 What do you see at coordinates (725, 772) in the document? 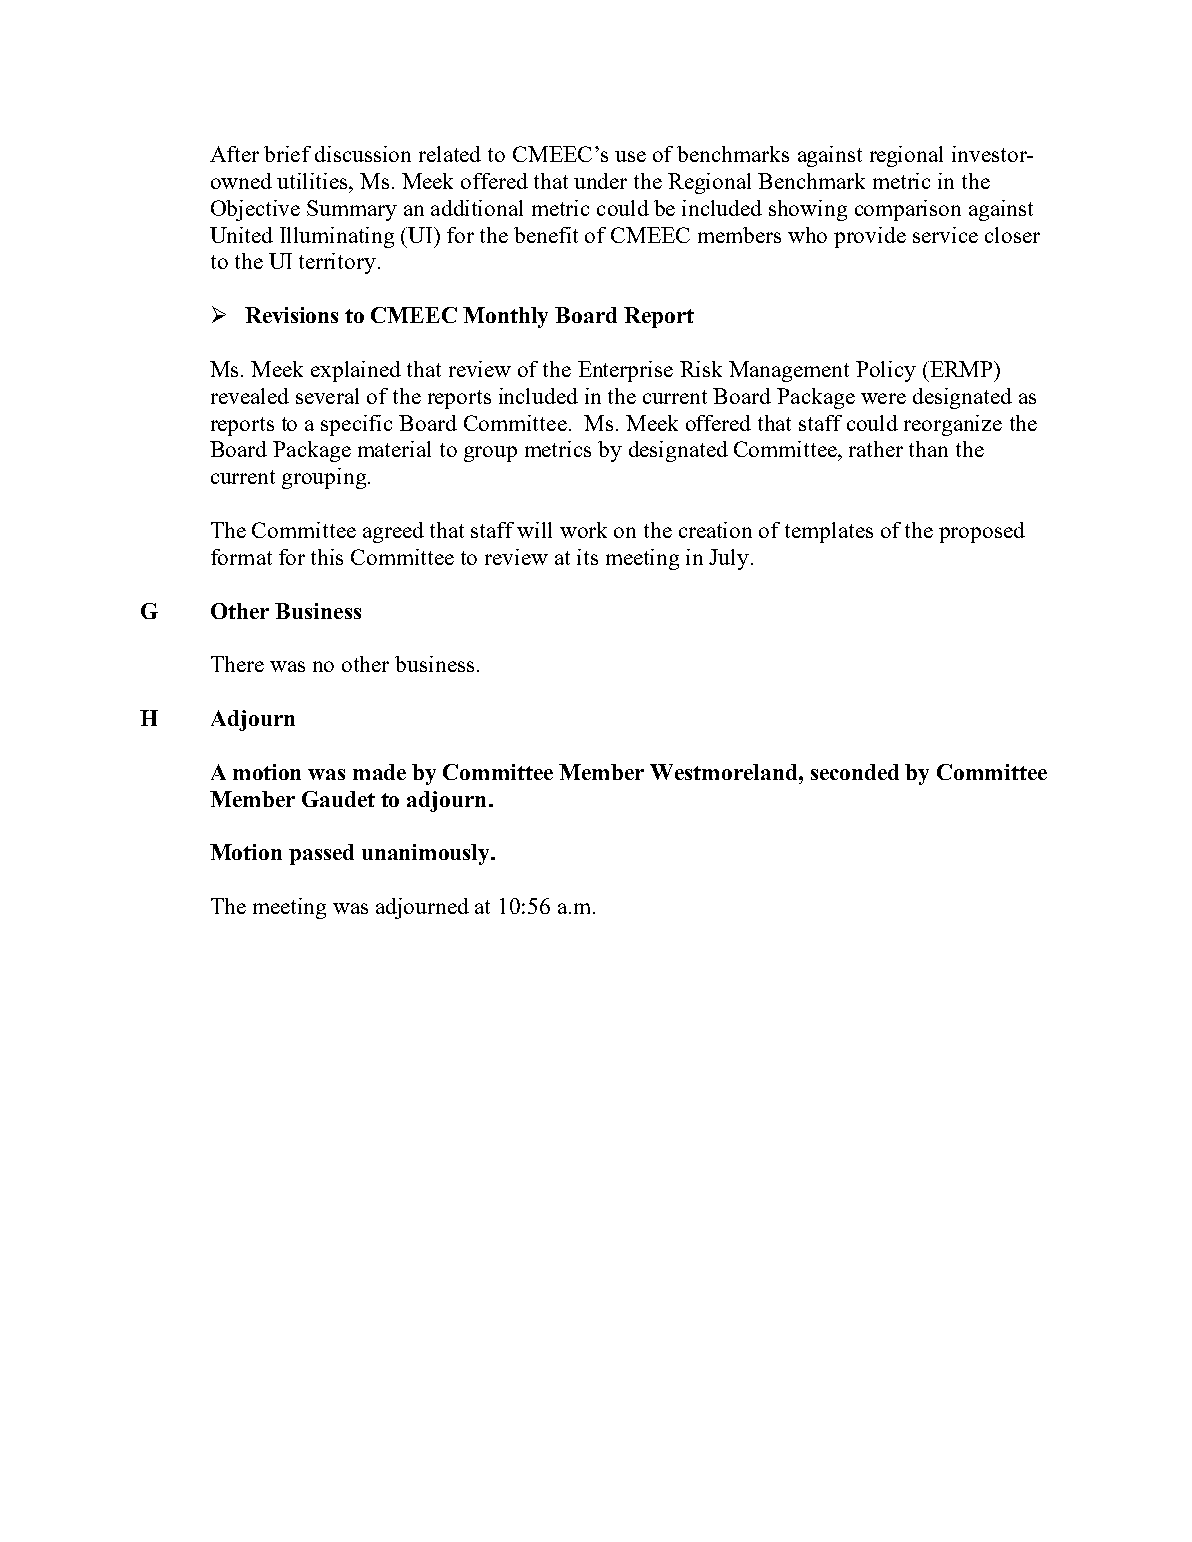
I see `Westmoreland` at bounding box center [725, 772].
